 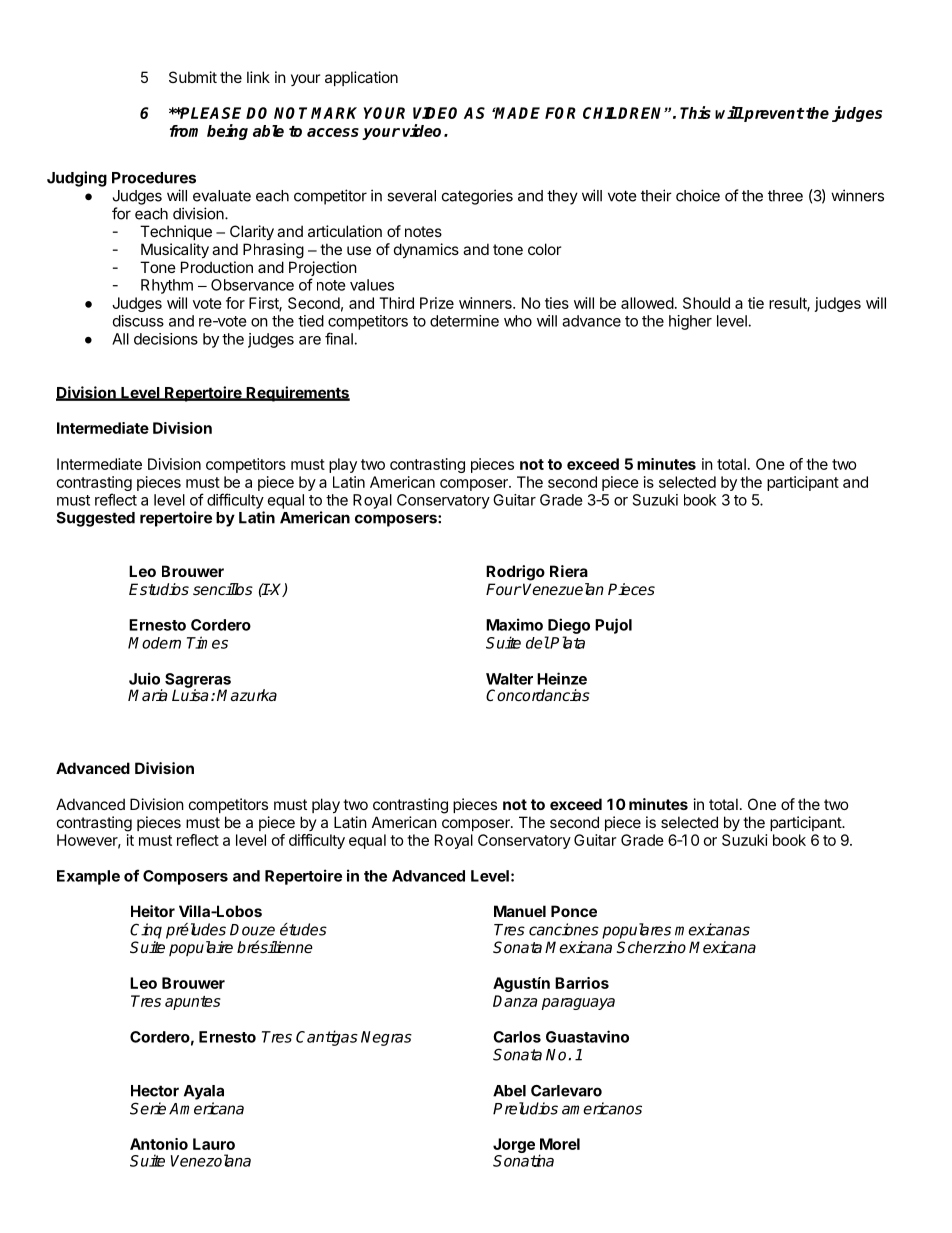 What do you see at coordinates (193, 77) in the page?
I see `Submit` at bounding box center [193, 77].
